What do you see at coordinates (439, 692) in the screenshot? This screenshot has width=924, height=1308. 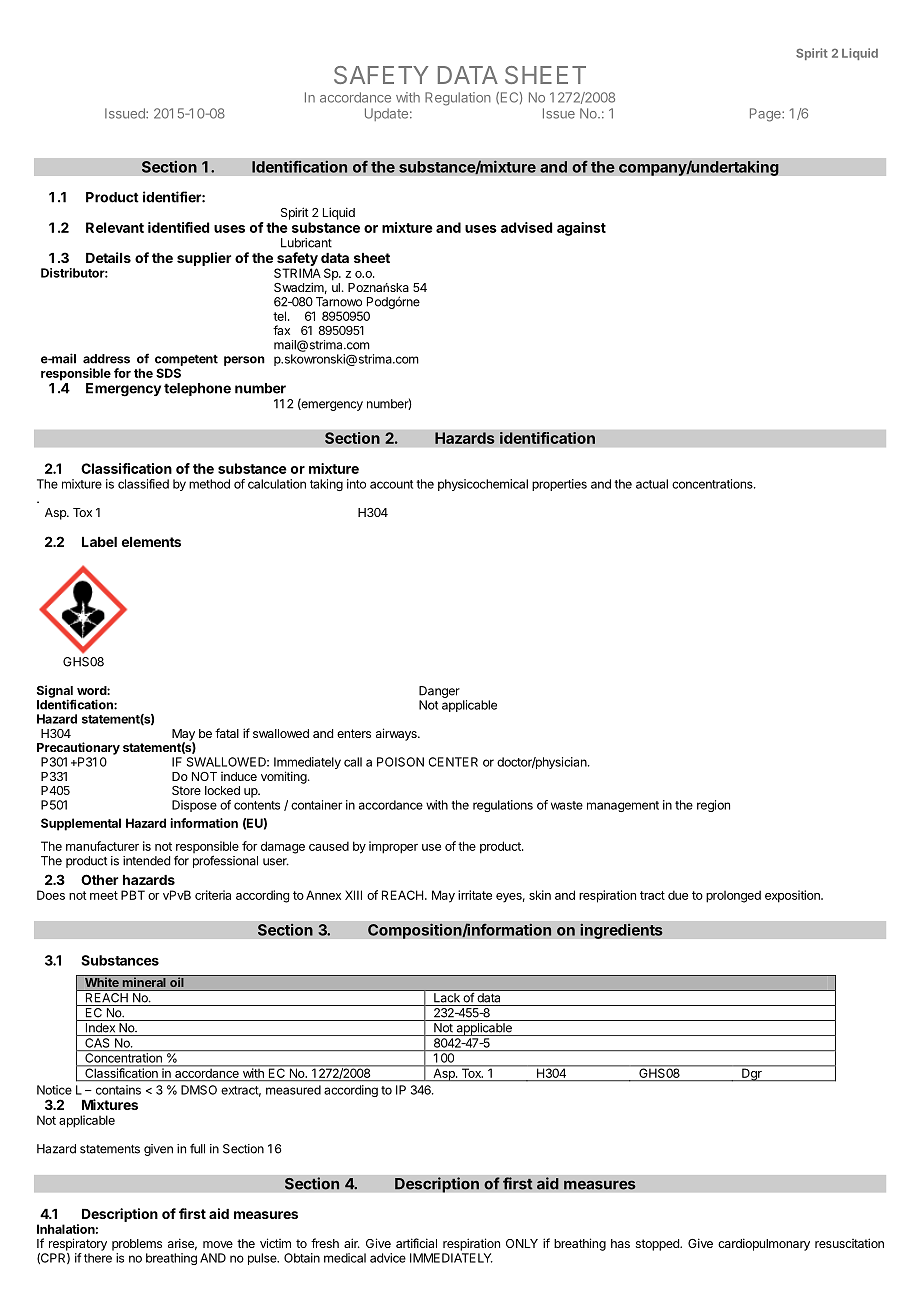 I see `Danger` at bounding box center [439, 692].
